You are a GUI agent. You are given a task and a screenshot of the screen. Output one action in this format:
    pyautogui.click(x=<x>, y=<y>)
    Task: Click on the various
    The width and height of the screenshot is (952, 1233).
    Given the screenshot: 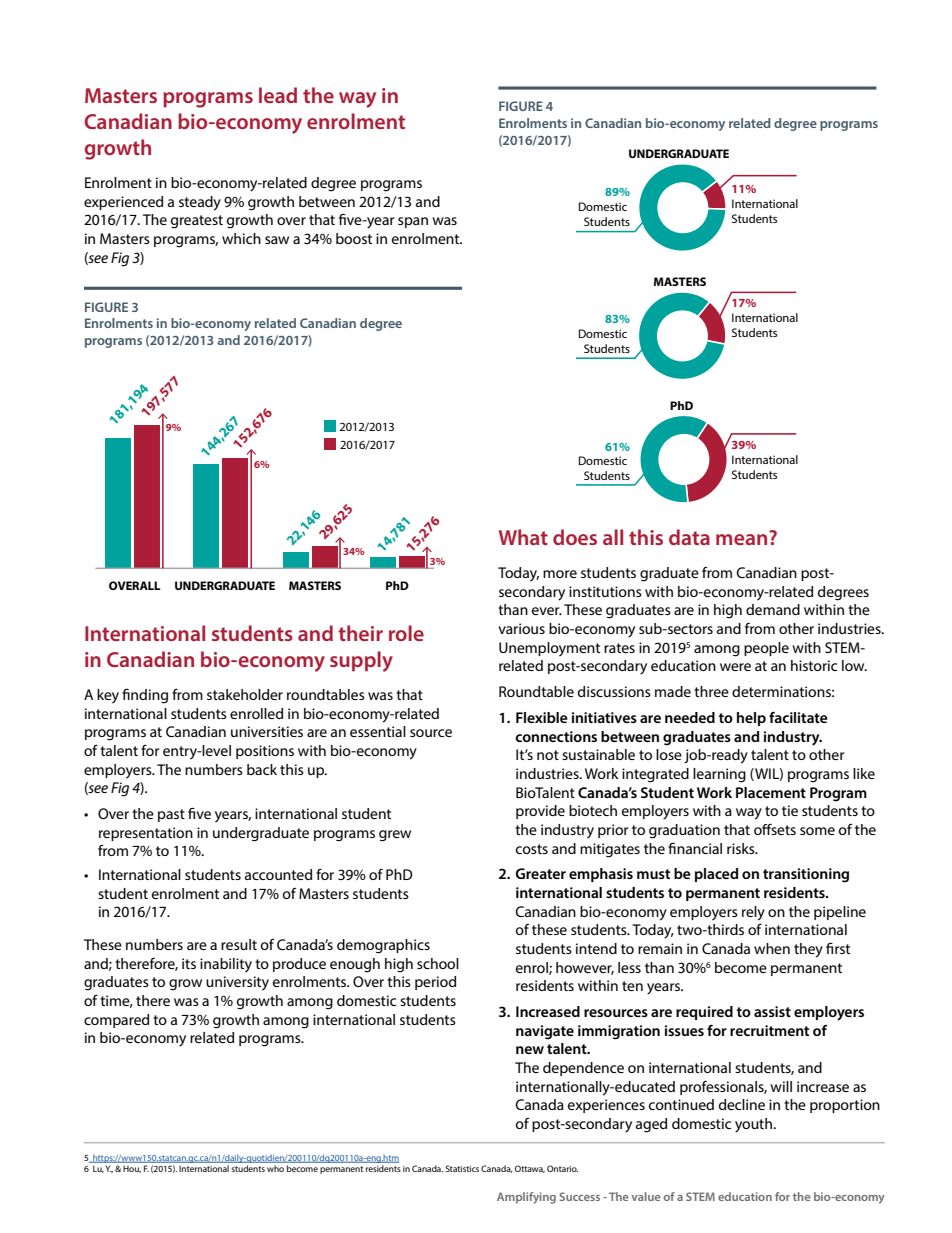 What is the action you would take?
    pyautogui.click(x=521, y=628)
